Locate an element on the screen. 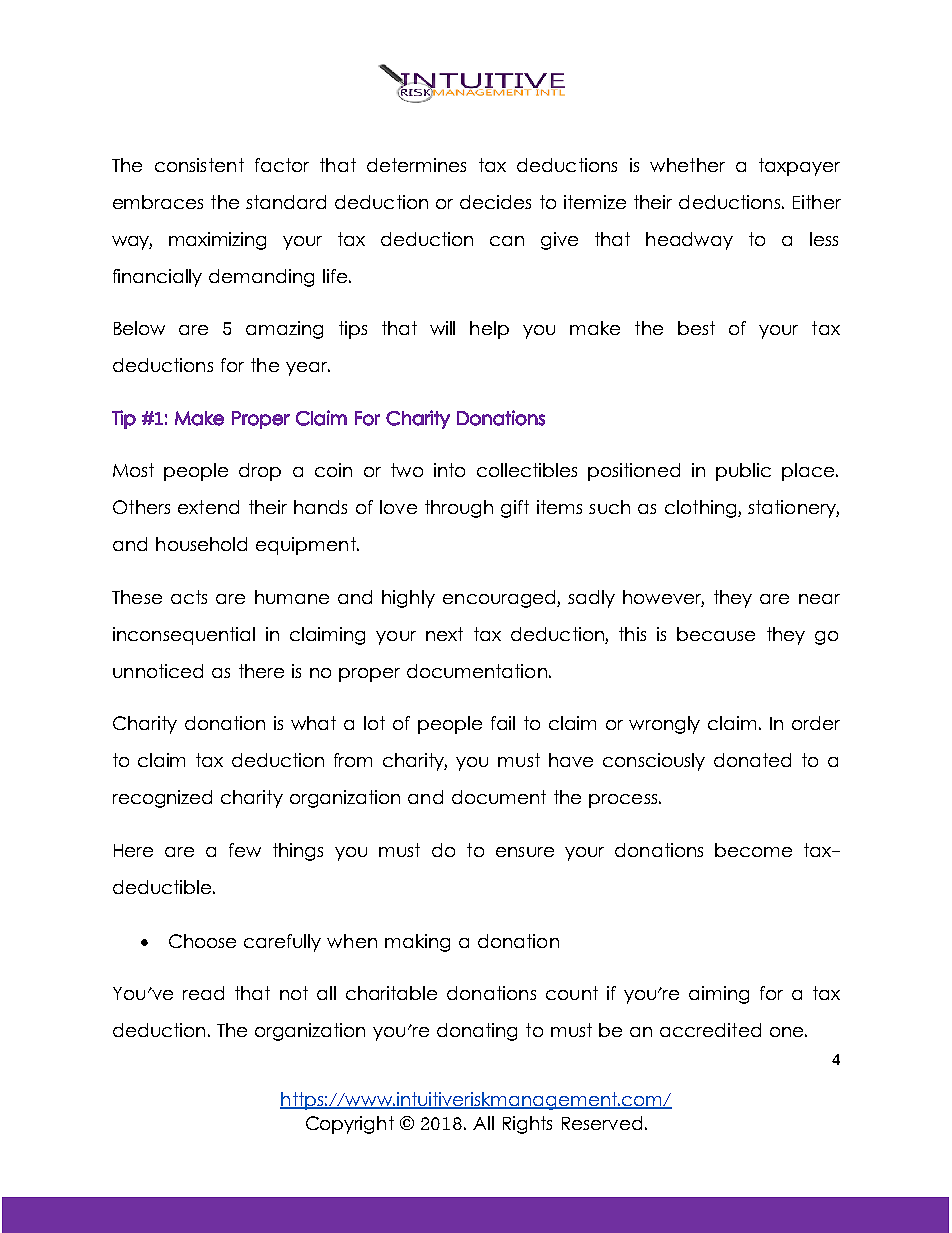 The image size is (952, 1233). because is located at coordinates (716, 634).
